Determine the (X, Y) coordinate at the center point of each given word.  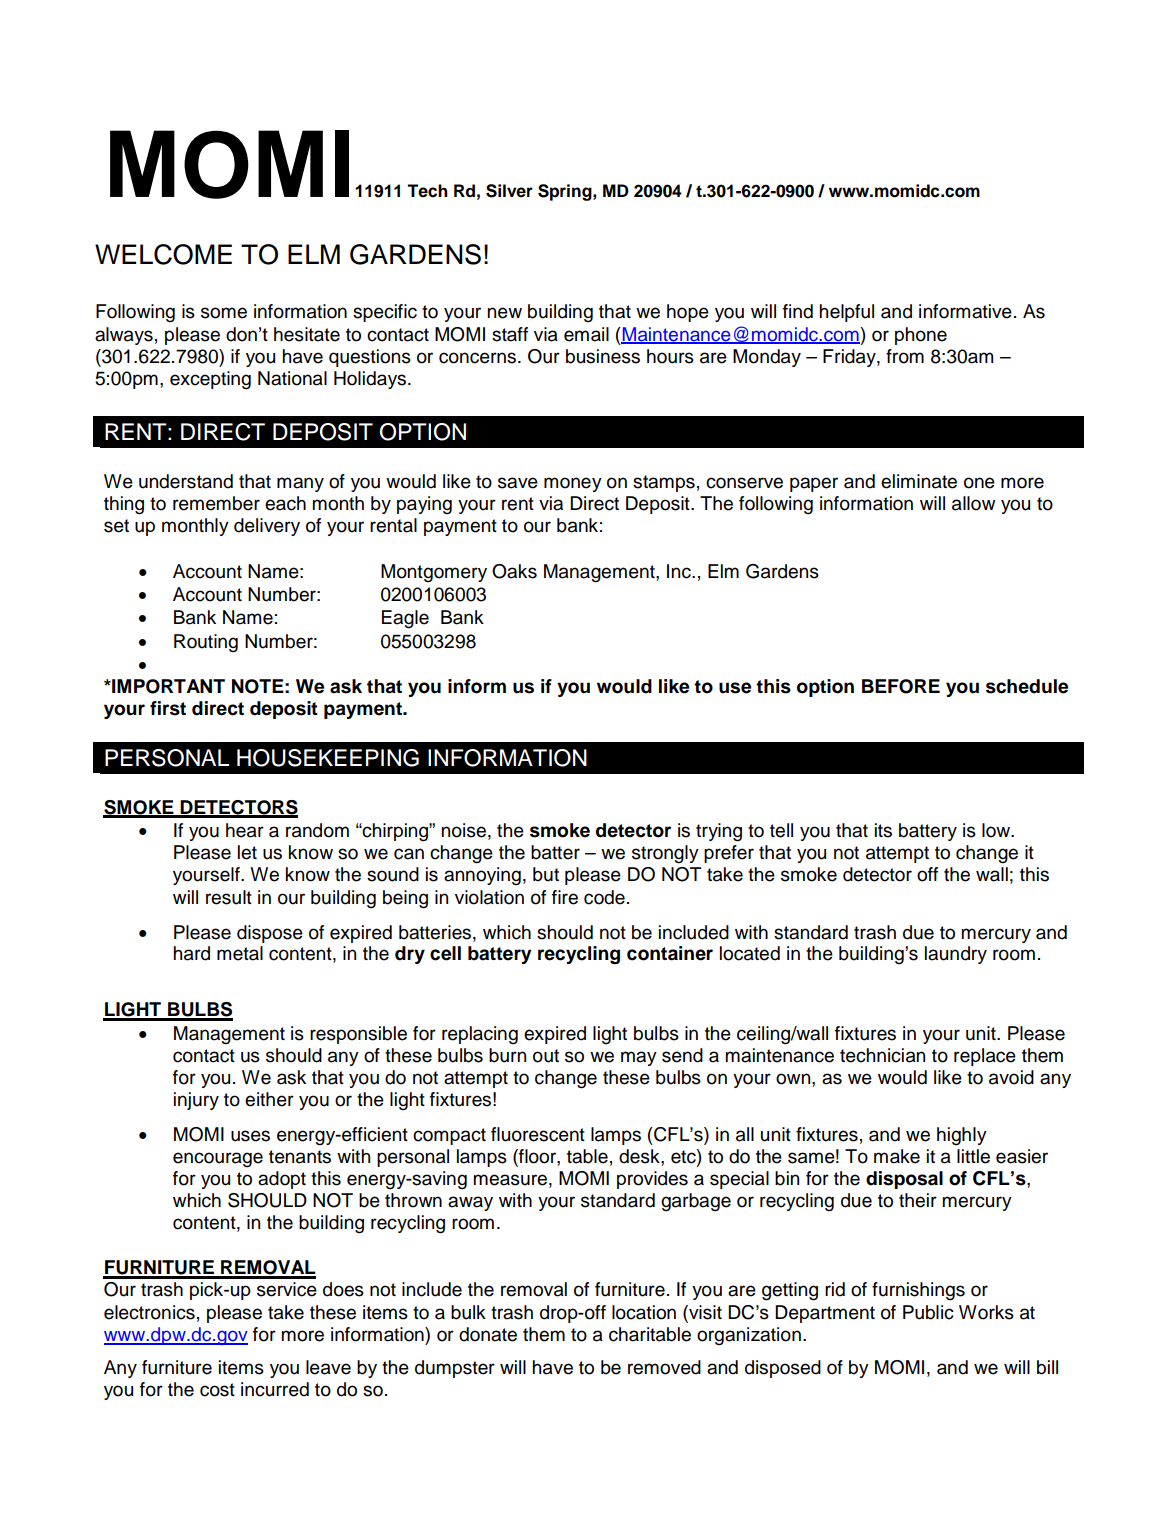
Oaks (514, 571)
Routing (206, 643)
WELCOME (163, 254)
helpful (846, 313)
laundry (956, 955)
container (670, 953)
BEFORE (901, 686)
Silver (509, 191)
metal (240, 953)
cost (217, 1390)
